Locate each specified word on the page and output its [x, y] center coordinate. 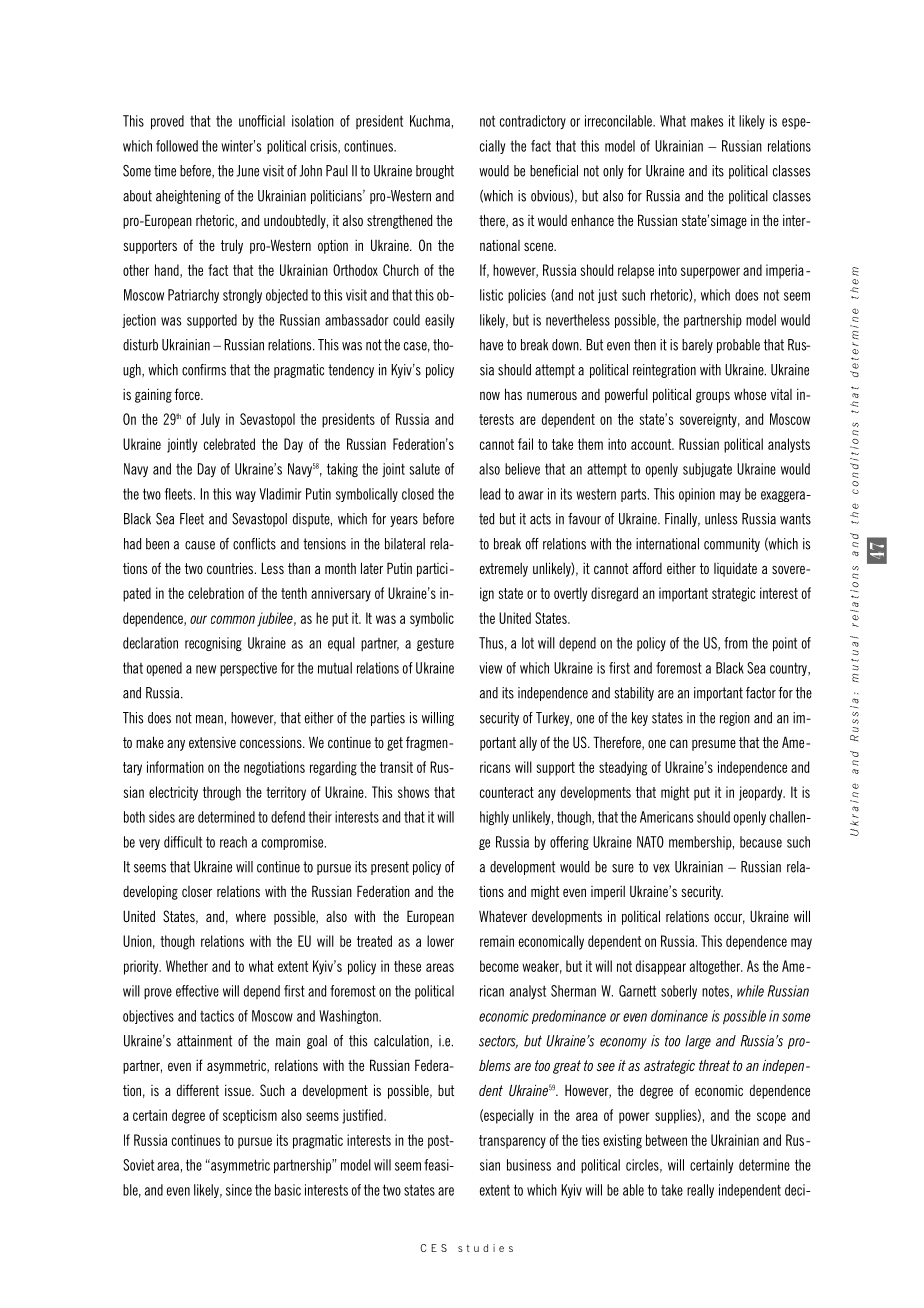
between [666, 1140]
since [239, 1190]
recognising [213, 644]
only [613, 172]
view [490, 668]
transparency [512, 1142]
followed [177, 146]
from [736, 643]
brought [435, 172]
